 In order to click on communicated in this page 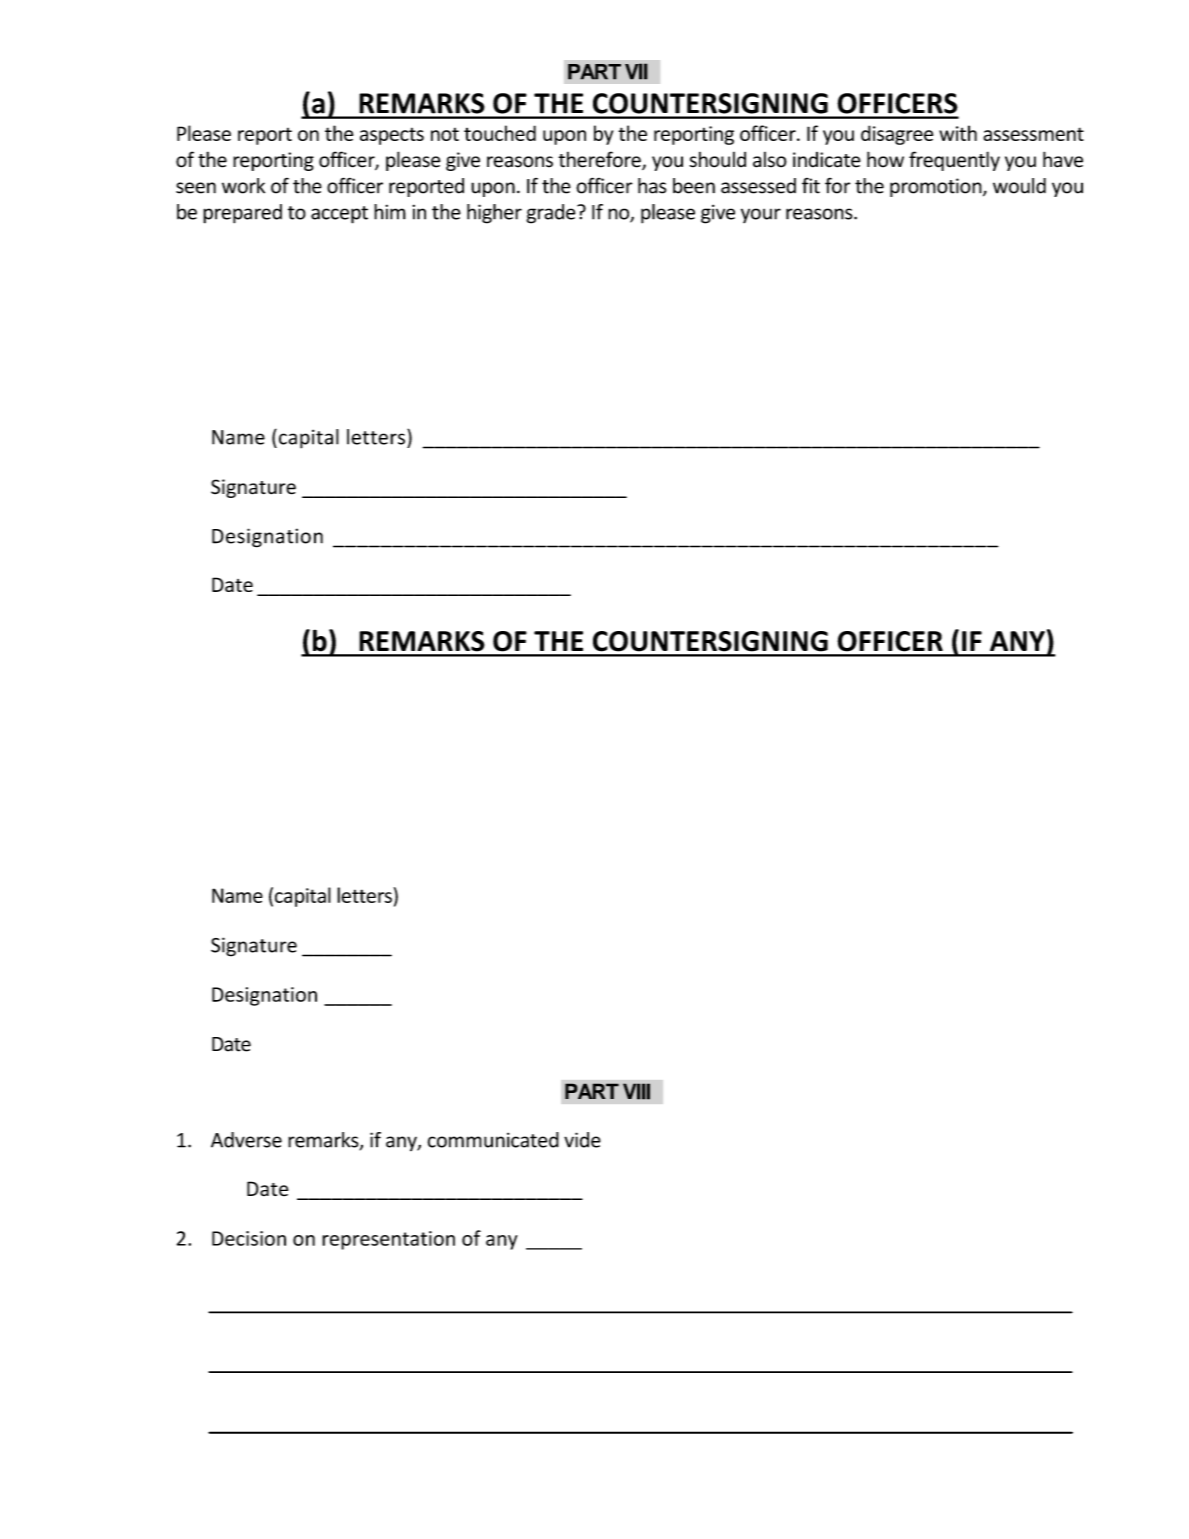, I will do `click(493, 1140)`.
